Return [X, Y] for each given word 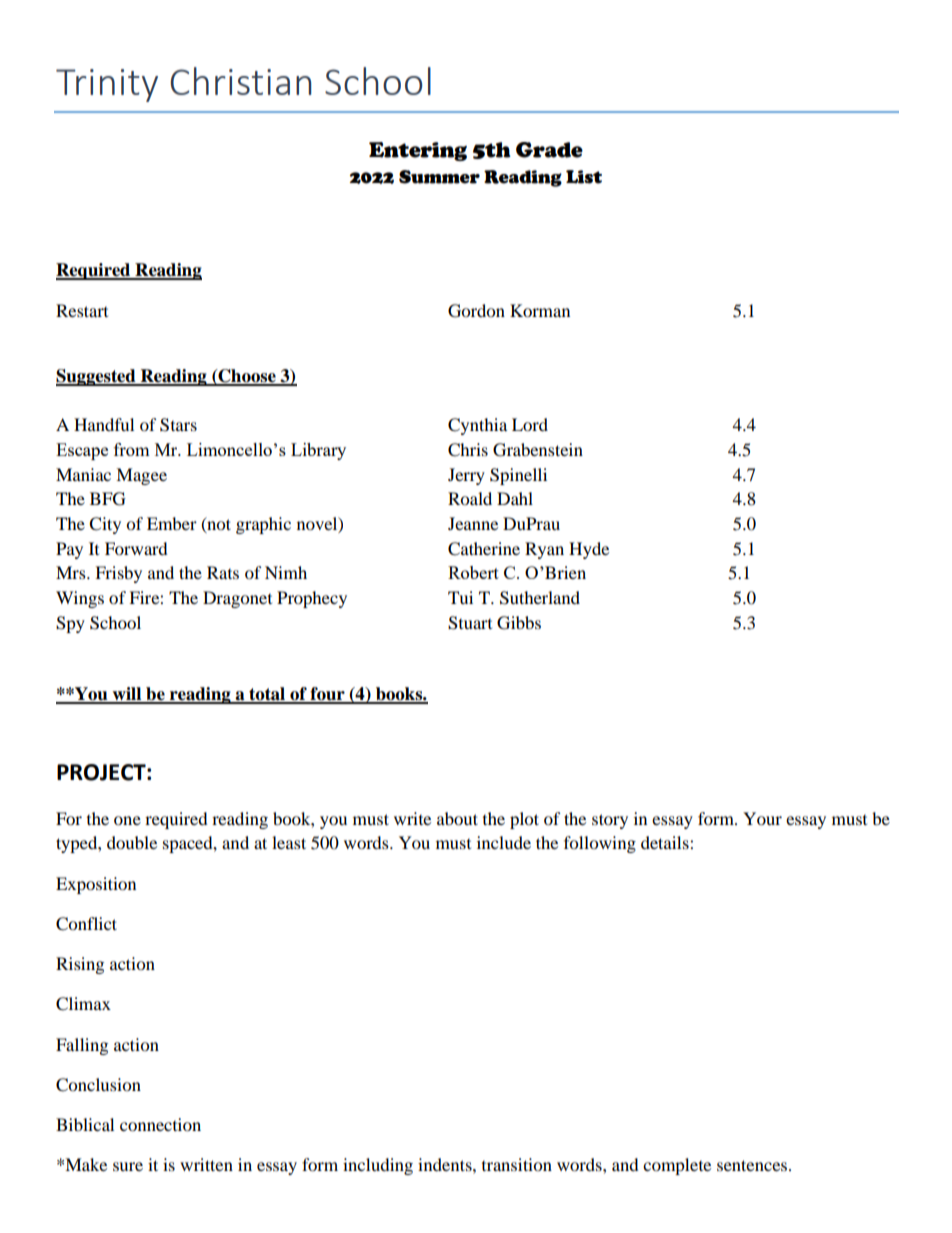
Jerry [466, 476]
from [132, 449]
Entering [418, 151]
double [132, 842]
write [412, 818]
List [584, 177]
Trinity [107, 85]
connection [160, 1124]
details [666, 842]
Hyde [589, 550]
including [378, 1166]
